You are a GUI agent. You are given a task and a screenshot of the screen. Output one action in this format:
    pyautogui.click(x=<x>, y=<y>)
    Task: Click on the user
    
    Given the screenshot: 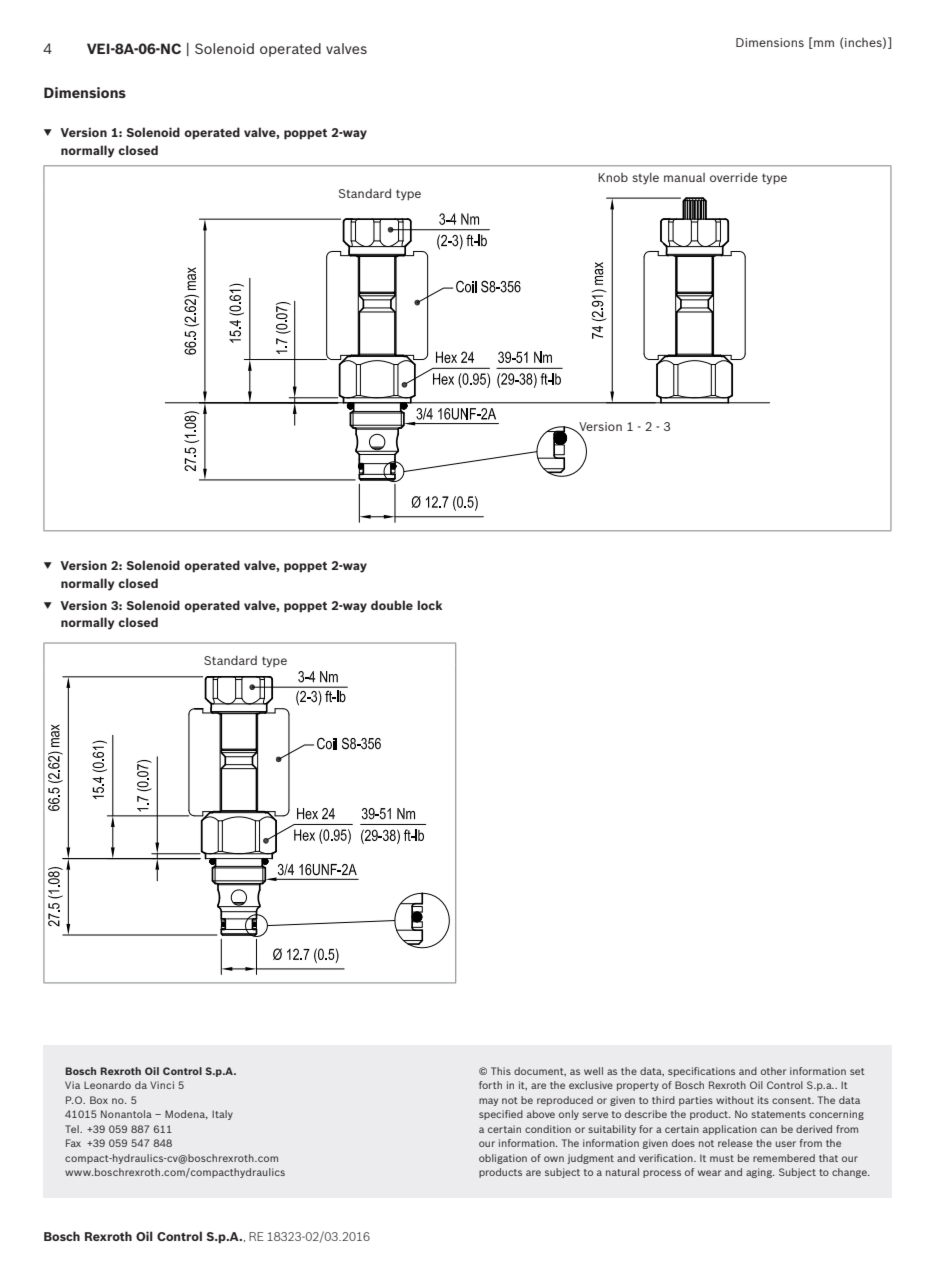 What is the action you would take?
    pyautogui.click(x=786, y=1144)
